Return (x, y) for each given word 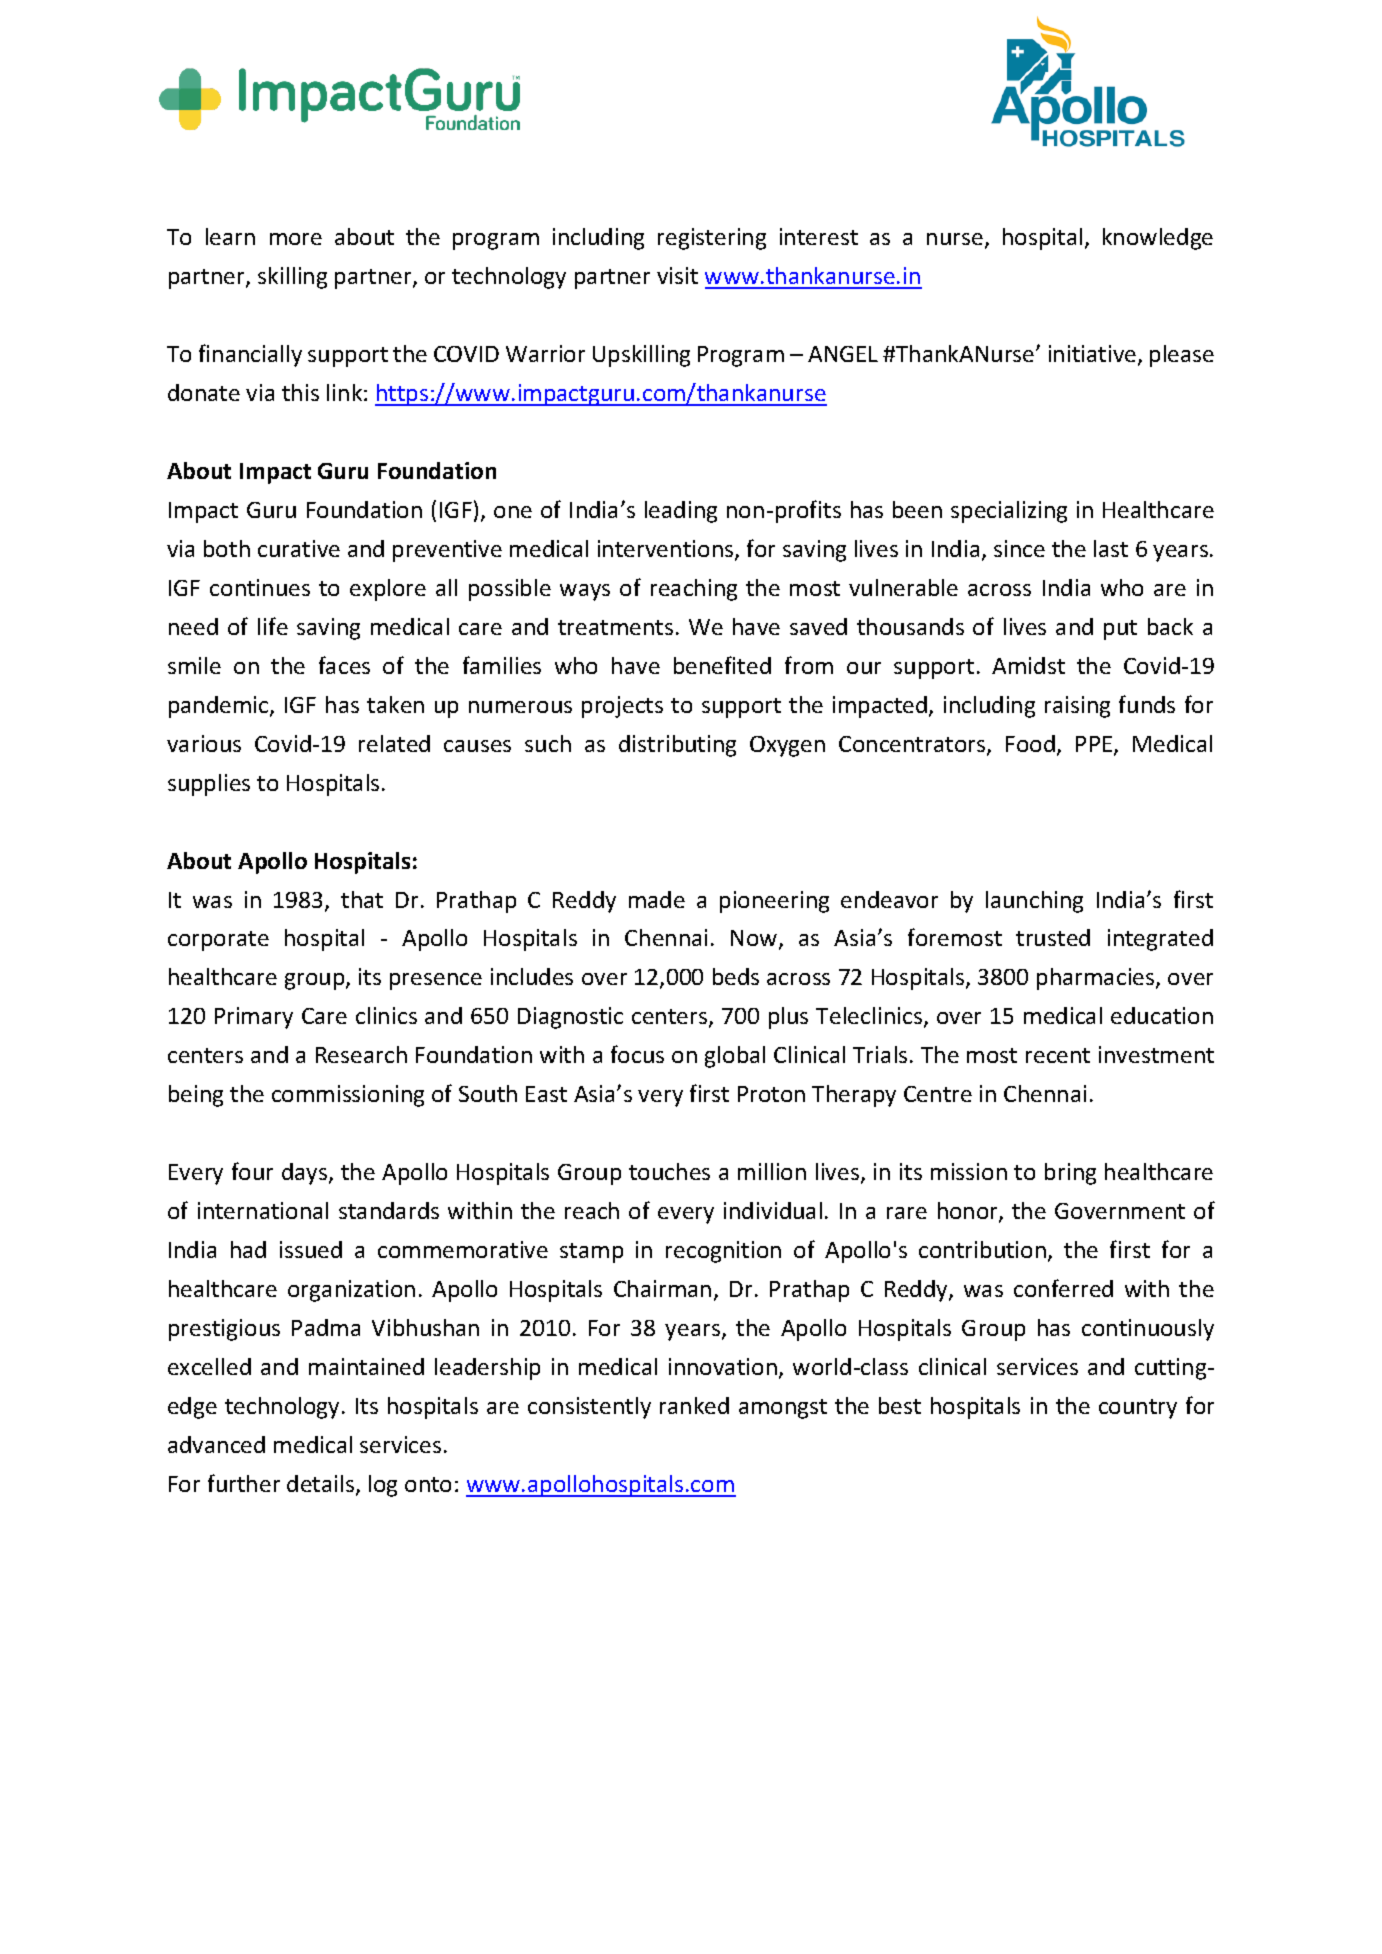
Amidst (1028, 665)
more (296, 239)
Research (361, 1054)
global (735, 1057)
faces (344, 665)
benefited (722, 665)
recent (1058, 1055)
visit (677, 275)
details (322, 1485)
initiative (1092, 353)
